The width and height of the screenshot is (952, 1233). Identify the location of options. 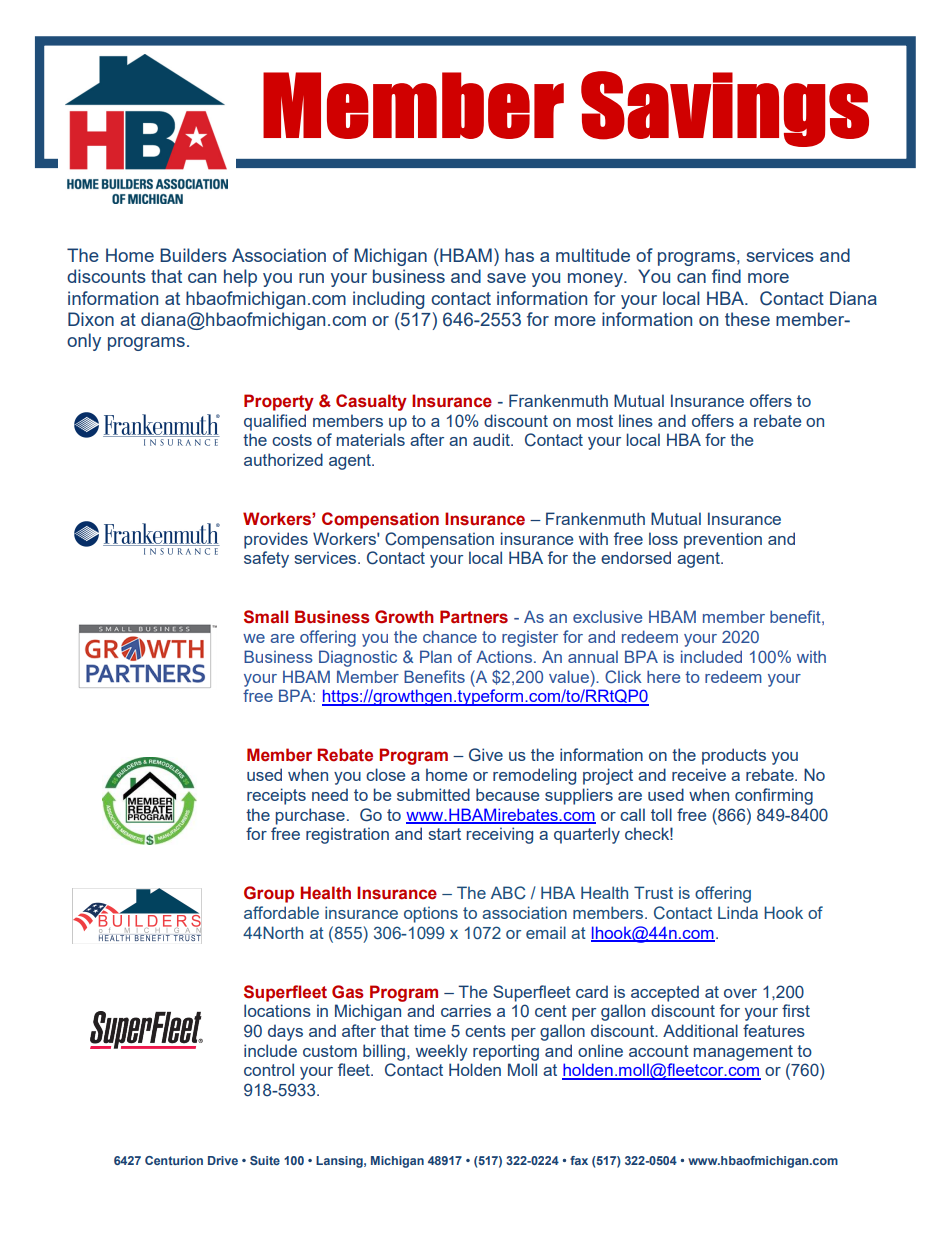
(431, 914).
